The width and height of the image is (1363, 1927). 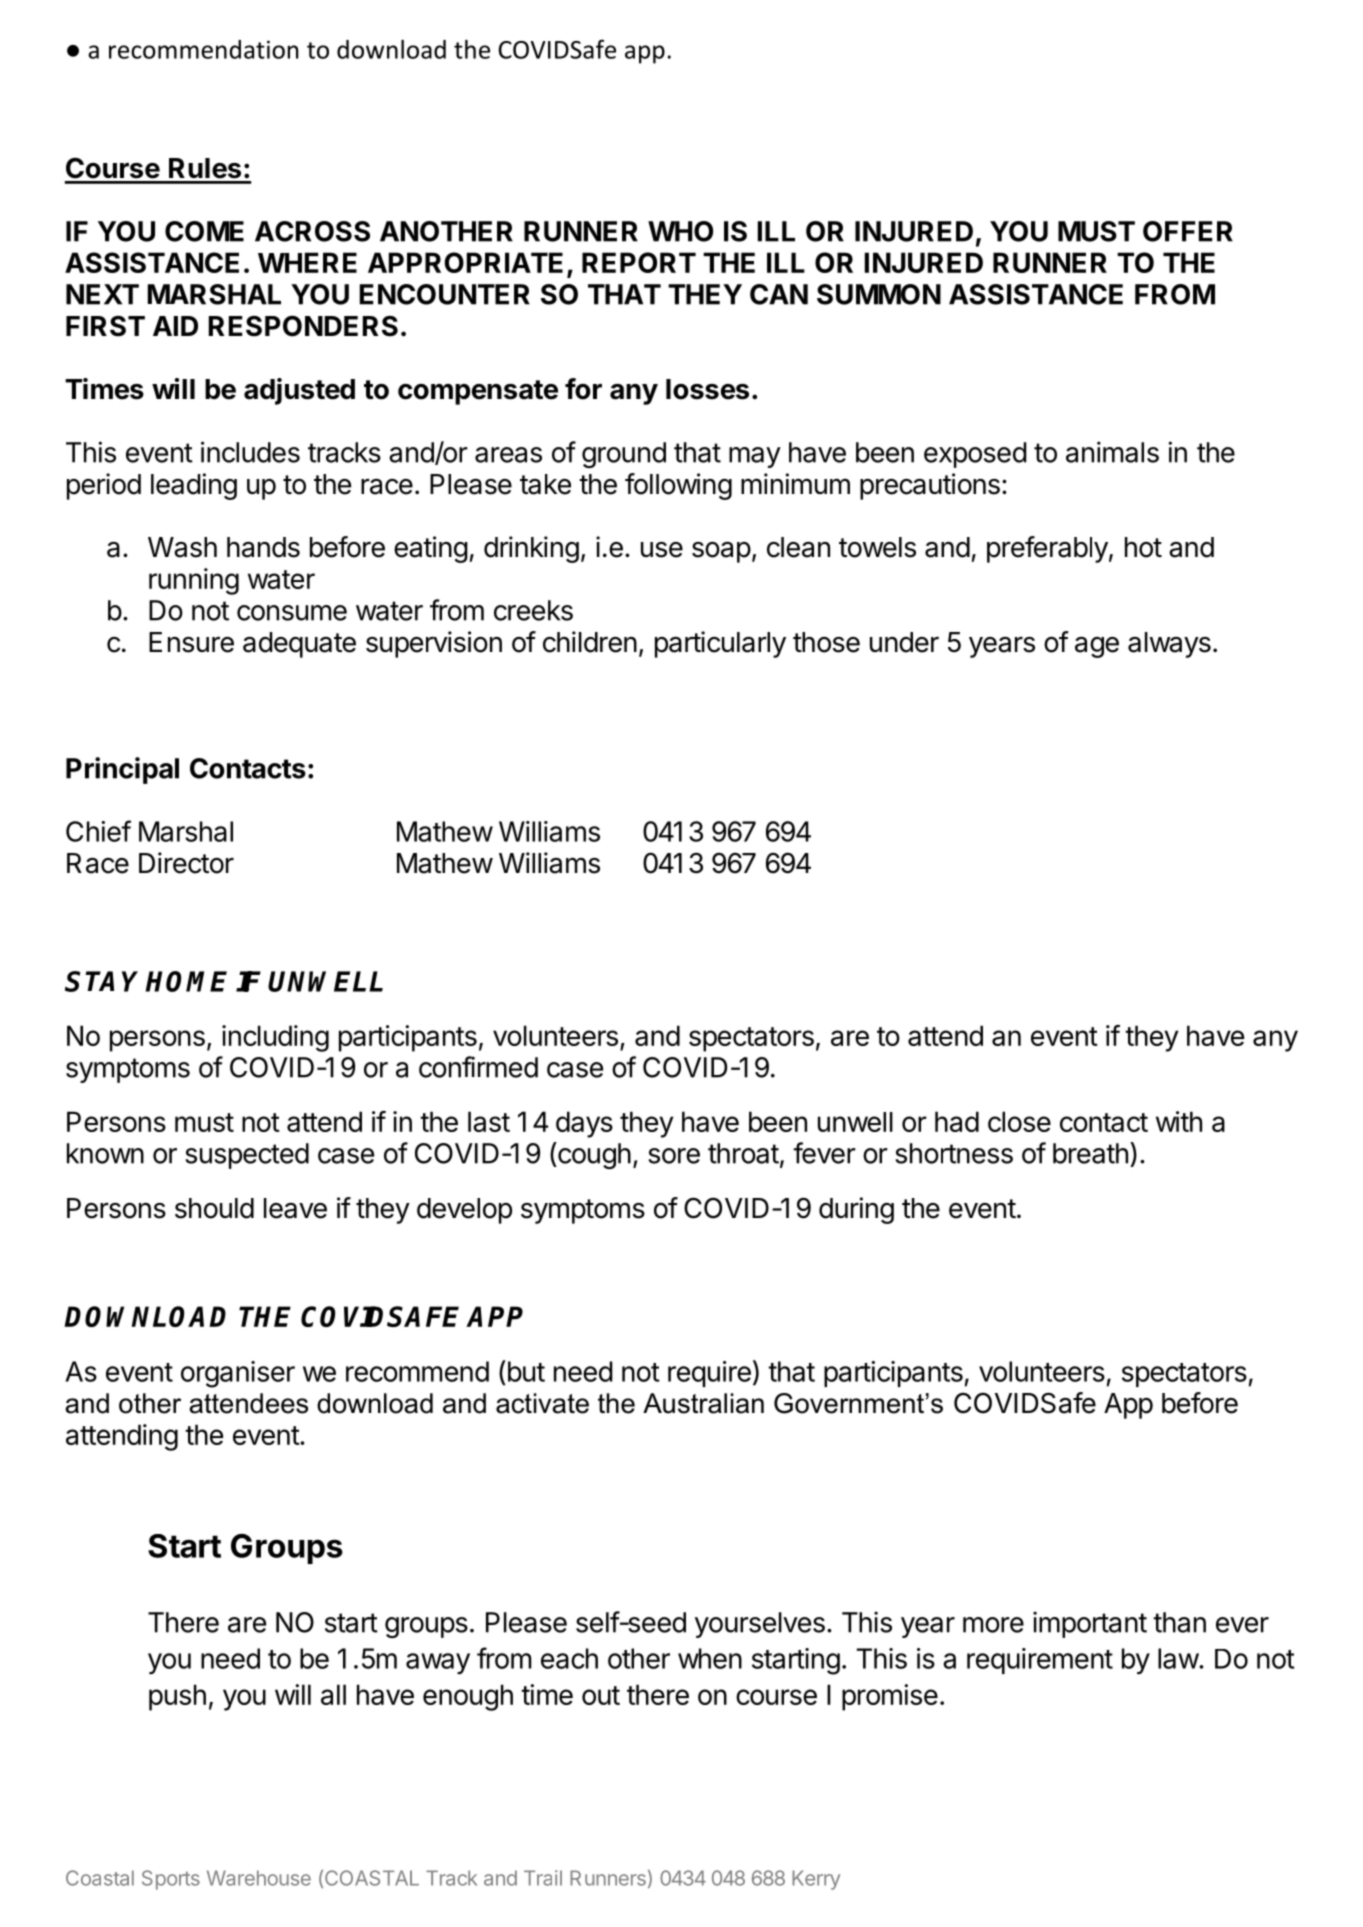 I want to click on organiser, so click(x=238, y=1374).
